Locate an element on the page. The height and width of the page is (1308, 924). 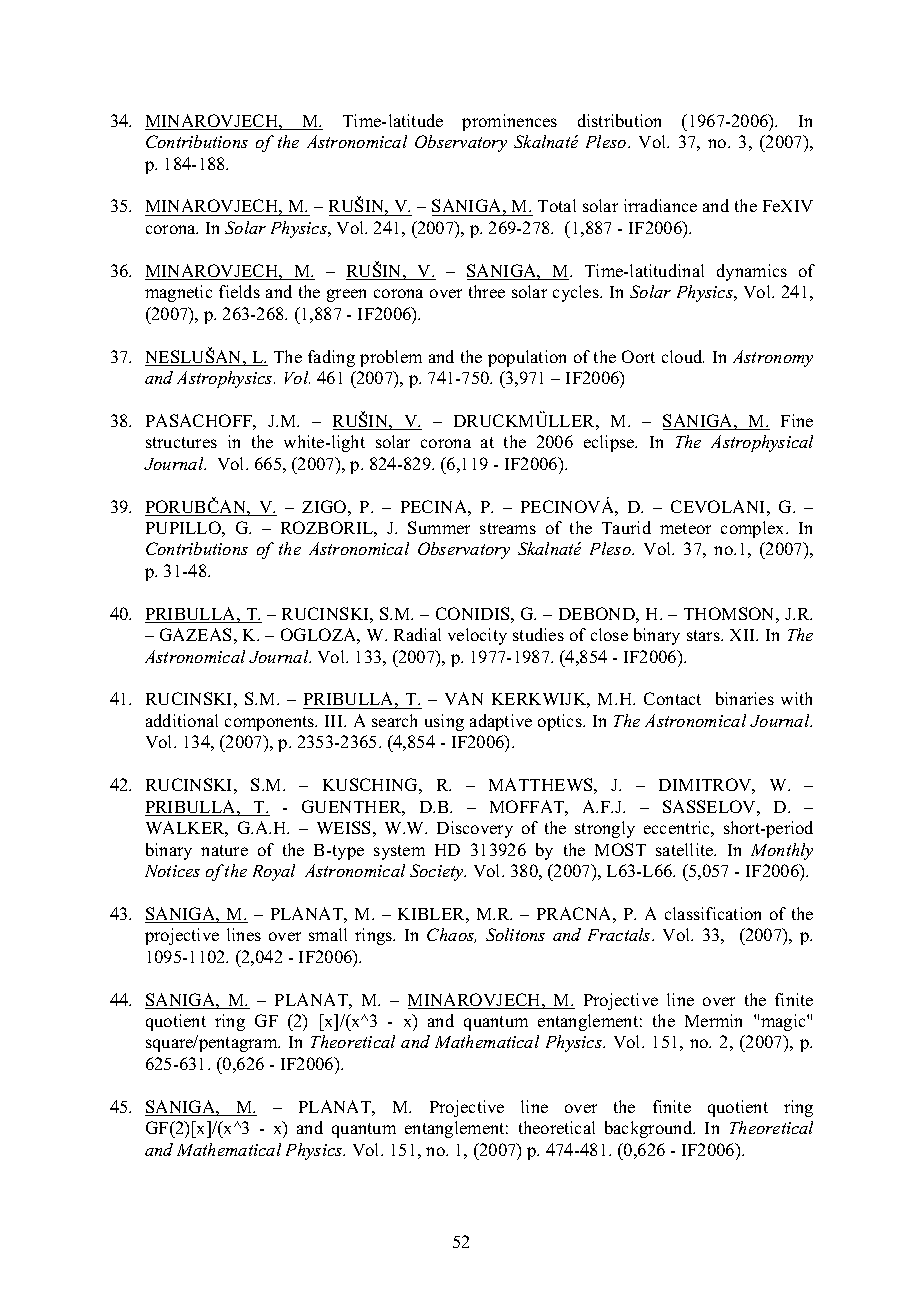
velocity is located at coordinates (477, 636).
